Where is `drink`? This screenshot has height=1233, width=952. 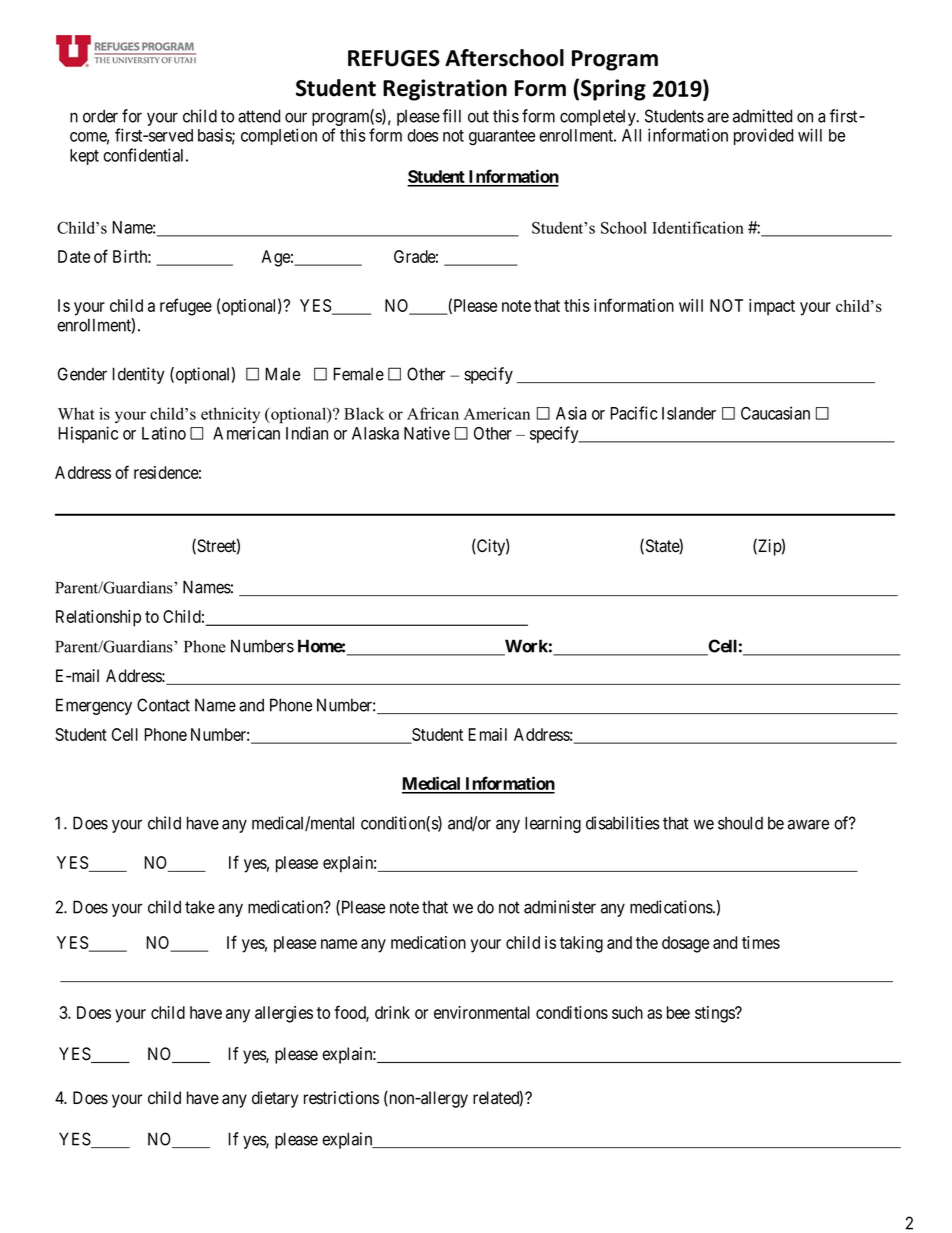 drink is located at coordinates (392, 1012).
